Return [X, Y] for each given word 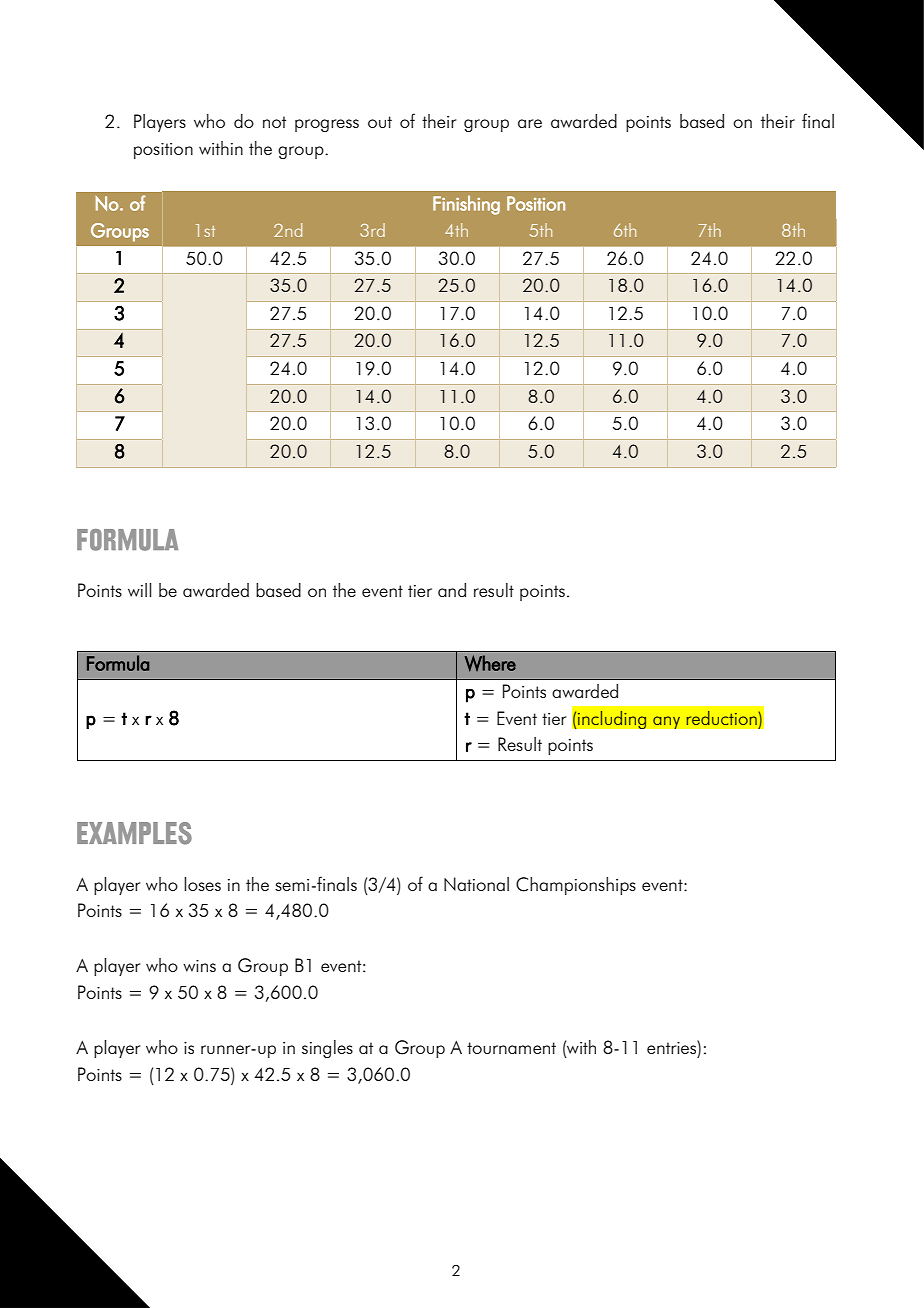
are [530, 123]
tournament [511, 1048]
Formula [118, 663]
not [274, 122]
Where [490, 663]
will [139, 590]
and [452, 590]
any [666, 722]
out [380, 122]
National [476, 884]
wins [199, 966]
